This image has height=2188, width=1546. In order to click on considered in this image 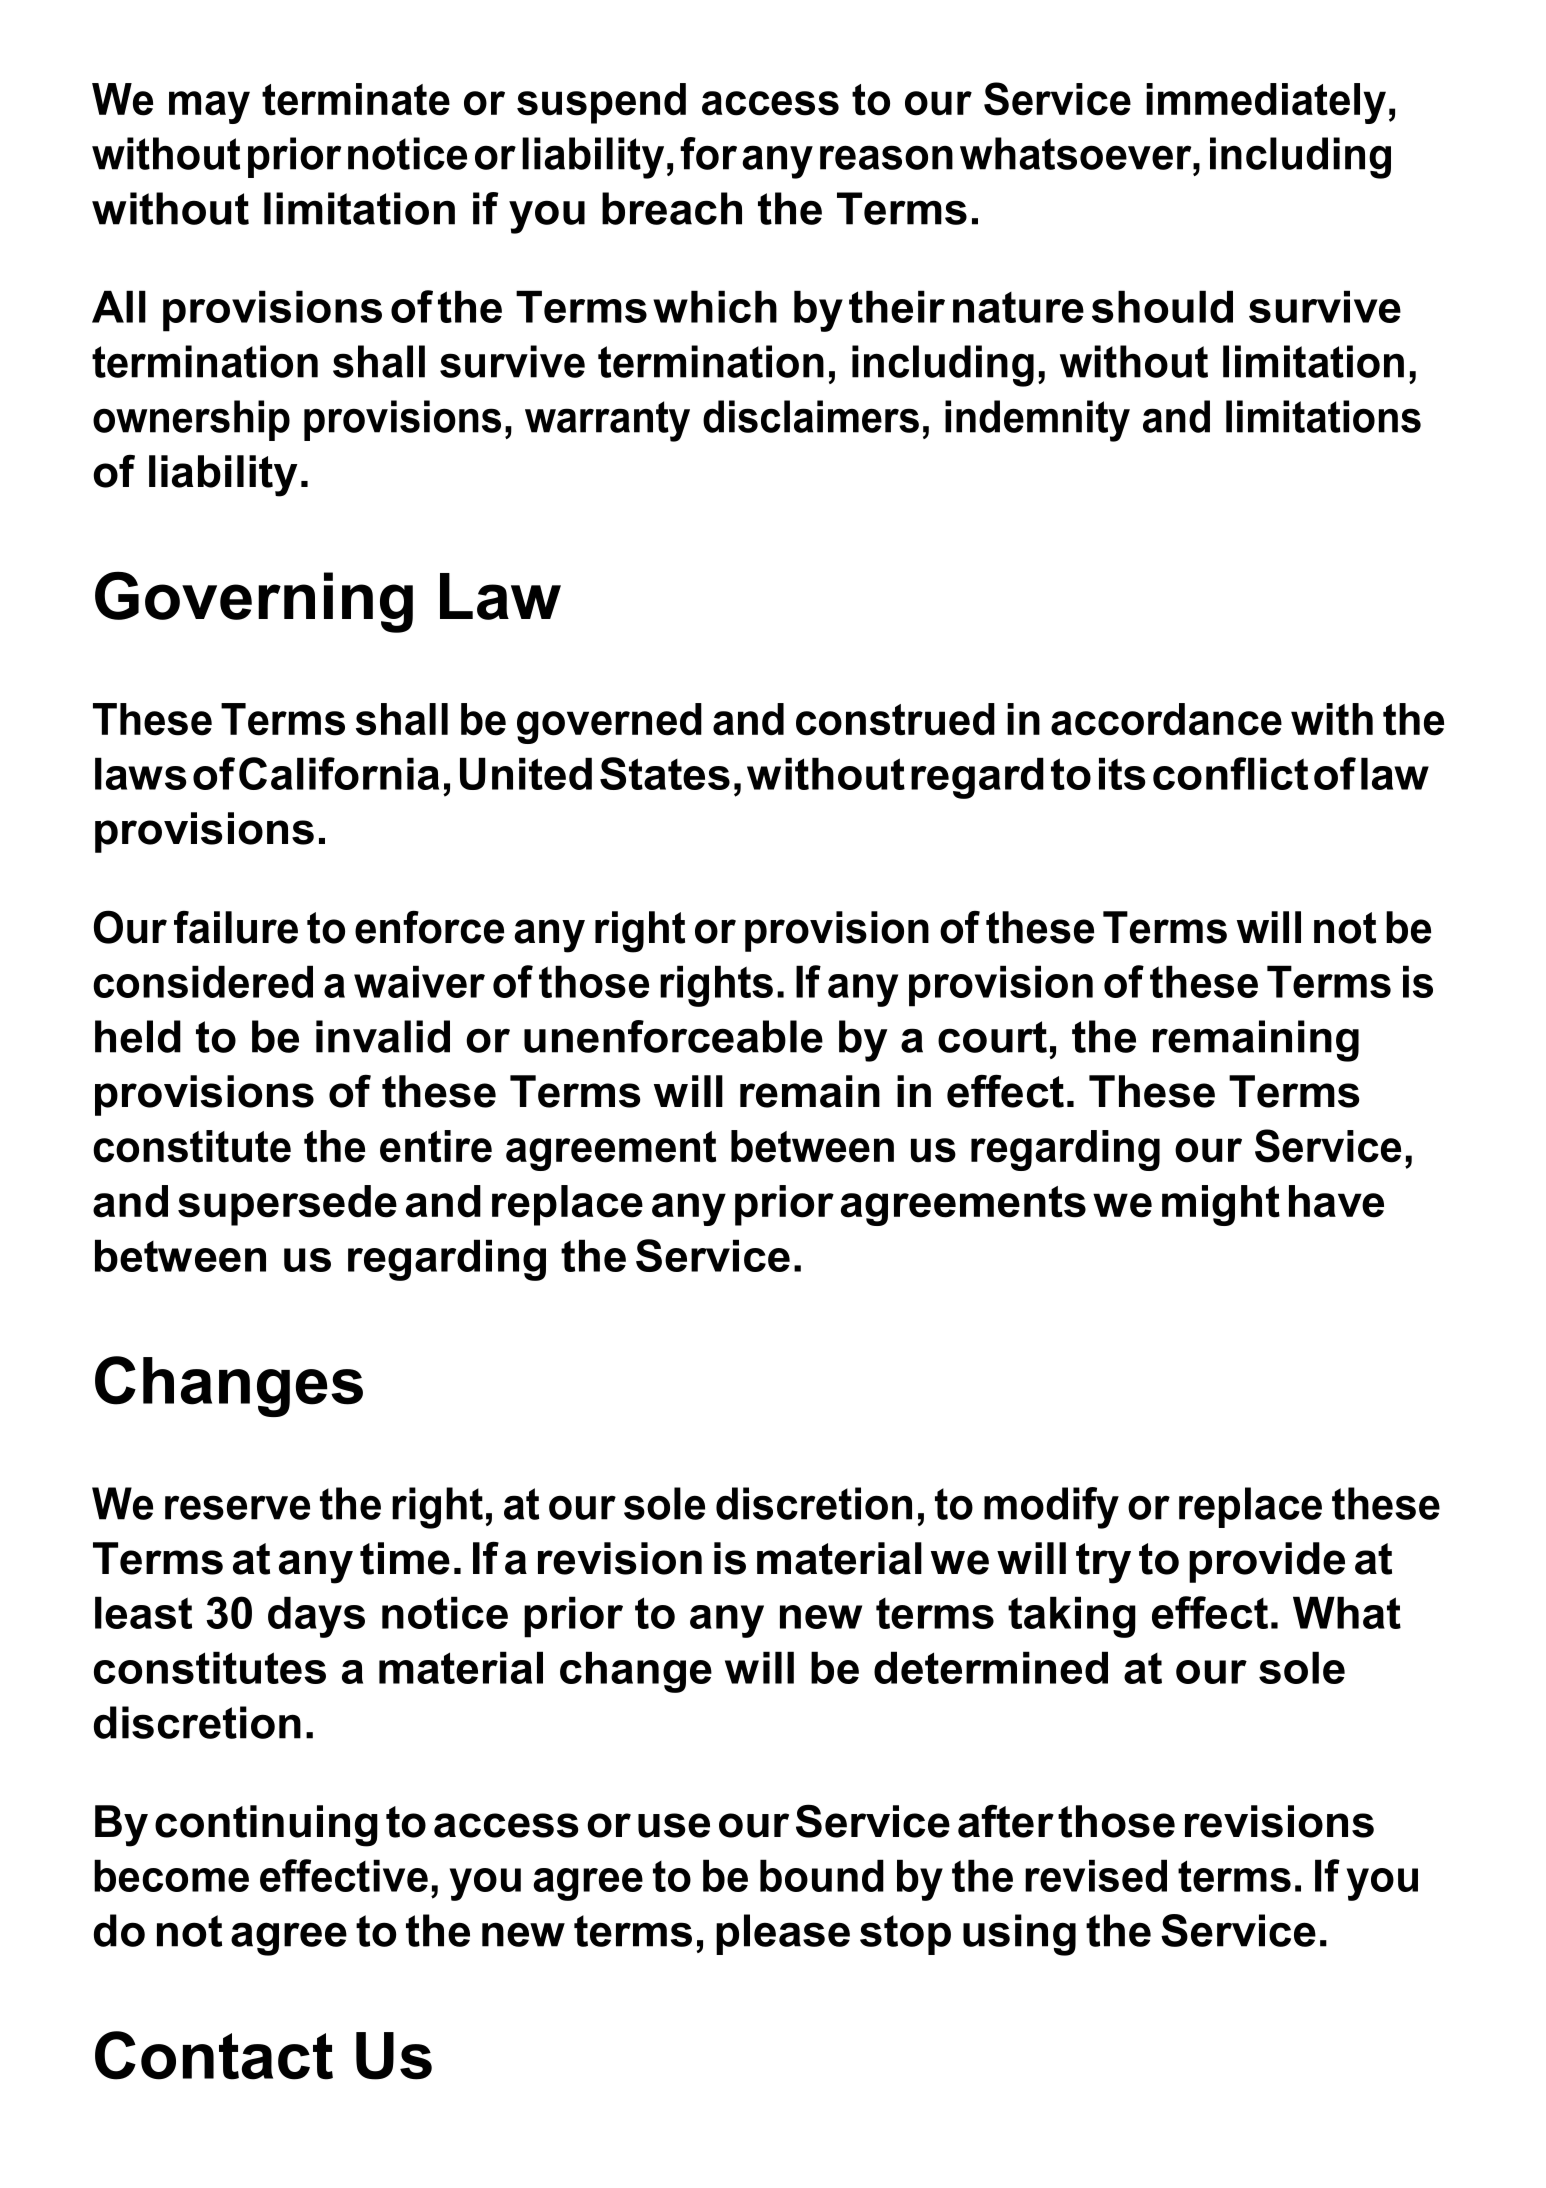, I will do `click(203, 981)`.
